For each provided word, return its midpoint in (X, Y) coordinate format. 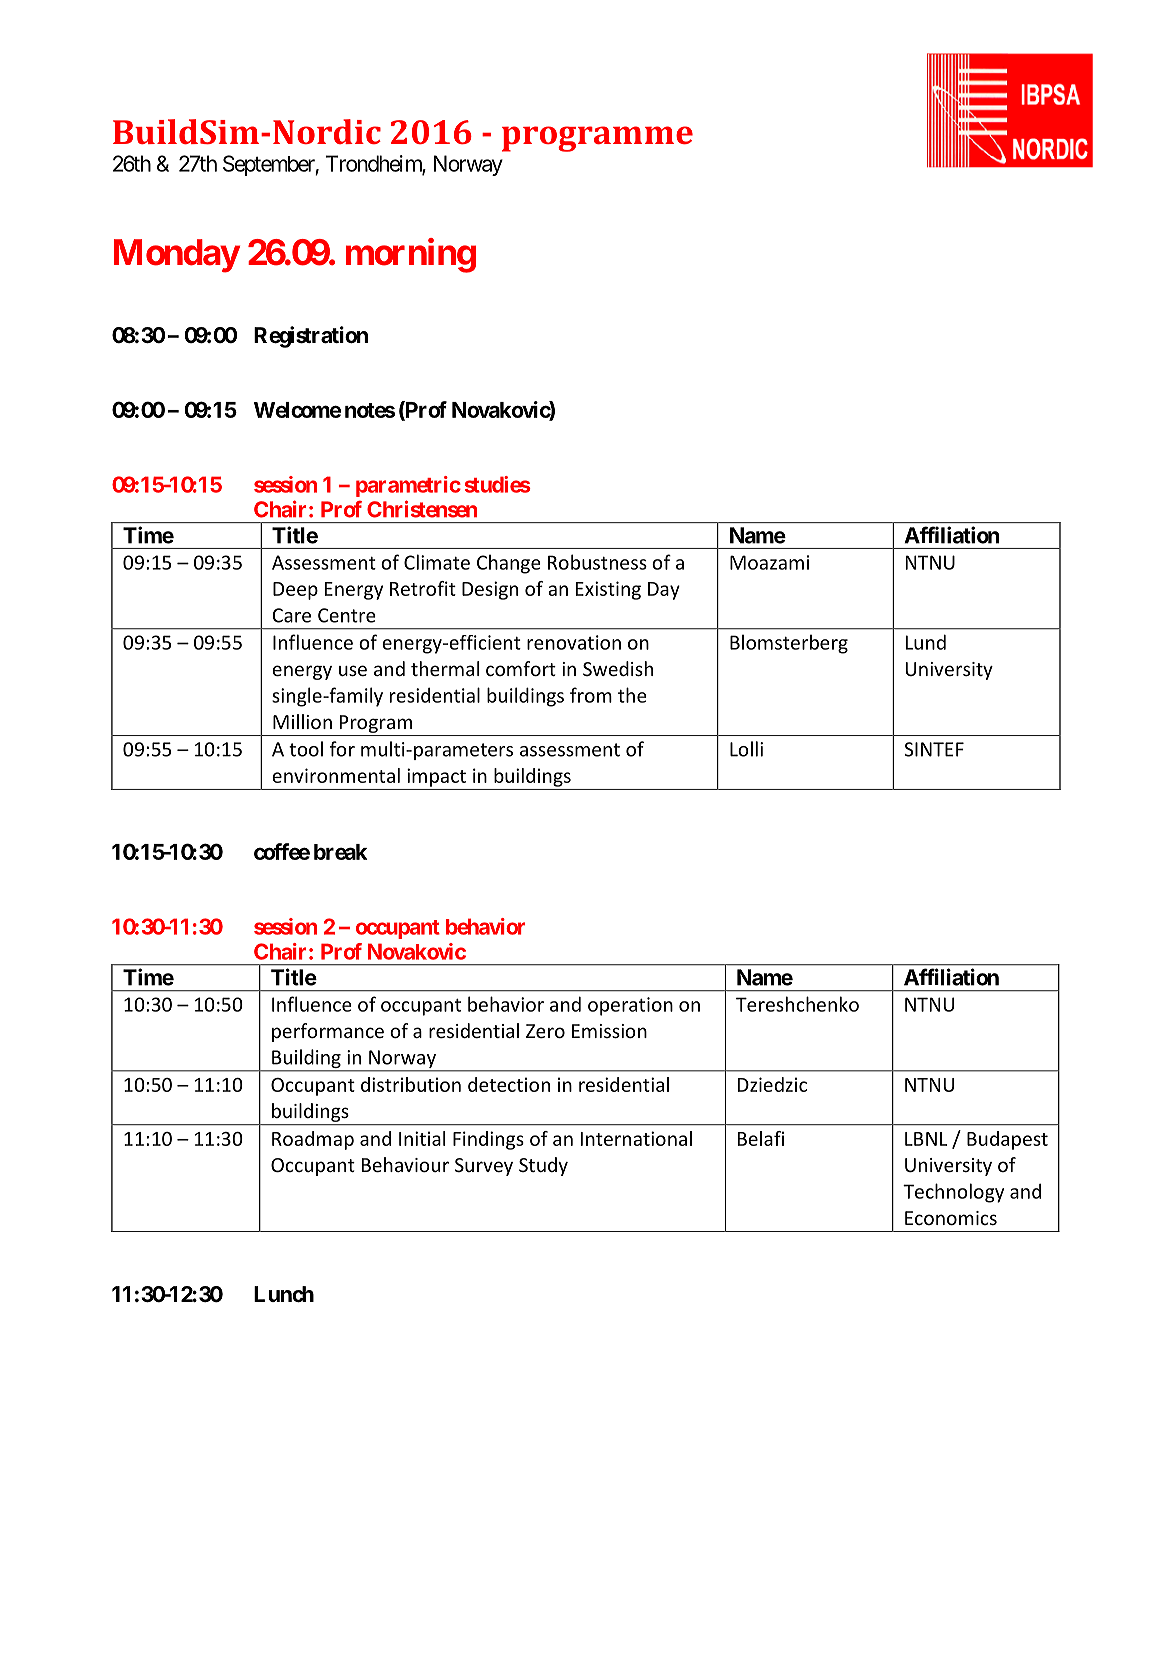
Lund (926, 642)
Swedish (618, 668)
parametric (408, 486)
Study (543, 1166)
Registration (311, 337)
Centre (347, 615)
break (340, 852)
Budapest (1007, 1140)
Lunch (284, 1294)
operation (630, 1006)
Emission (609, 1031)
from (591, 695)
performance (328, 1032)
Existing (608, 590)
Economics (951, 1218)
